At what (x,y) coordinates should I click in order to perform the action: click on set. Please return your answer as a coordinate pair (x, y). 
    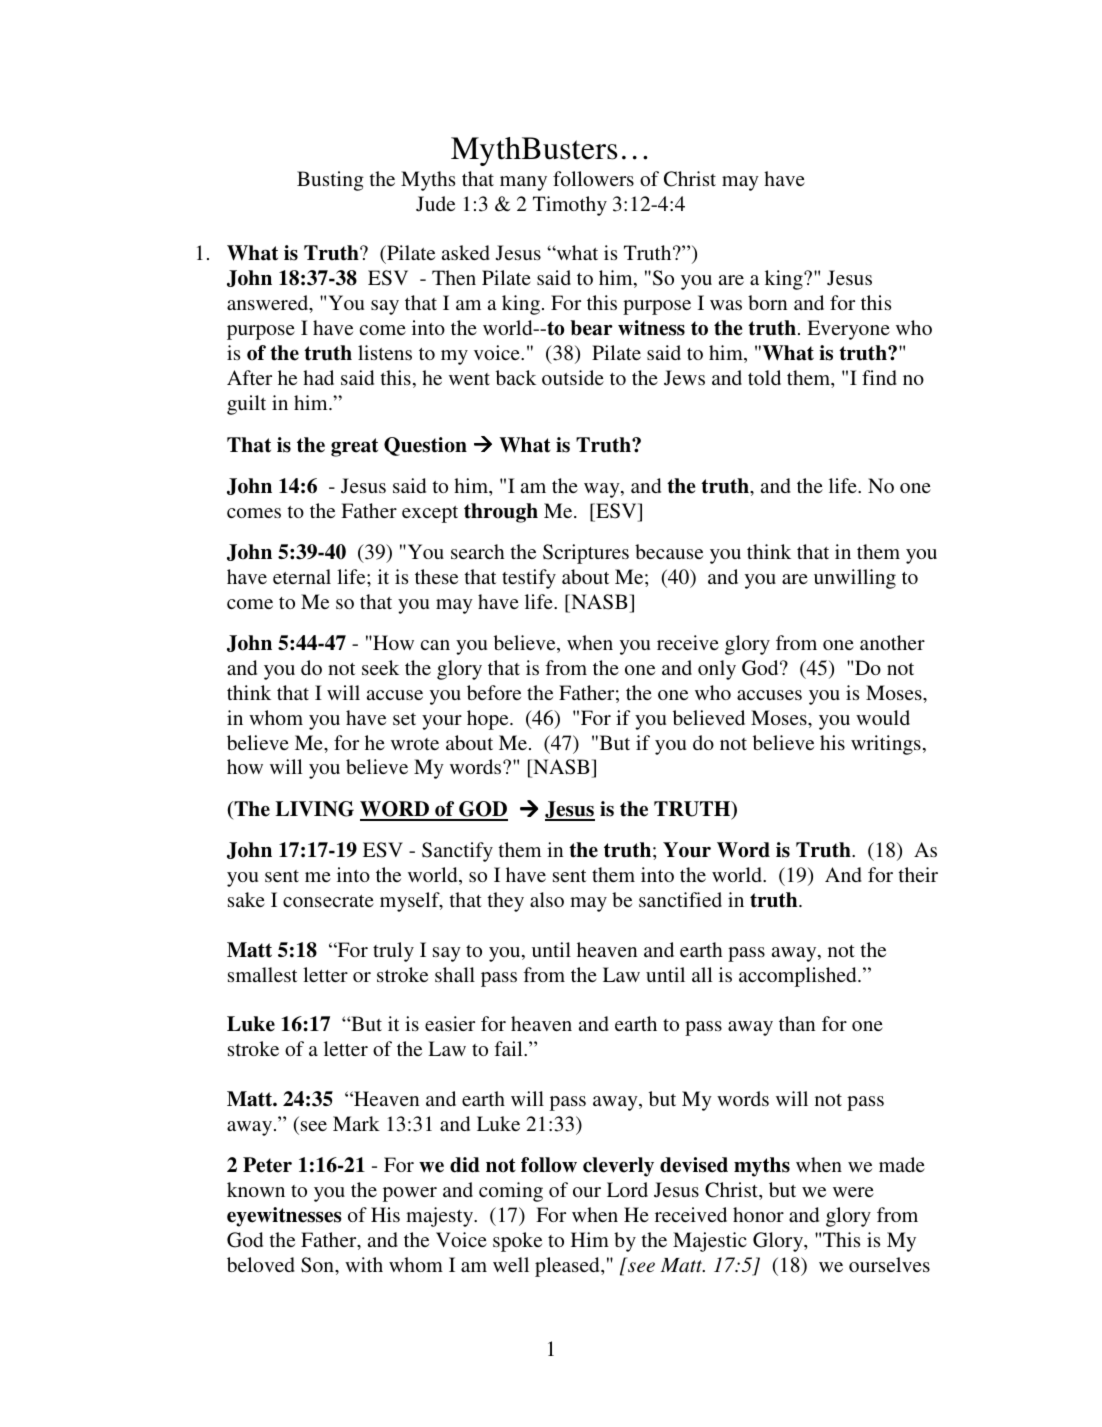
    Looking at the image, I should click on (404, 719).
